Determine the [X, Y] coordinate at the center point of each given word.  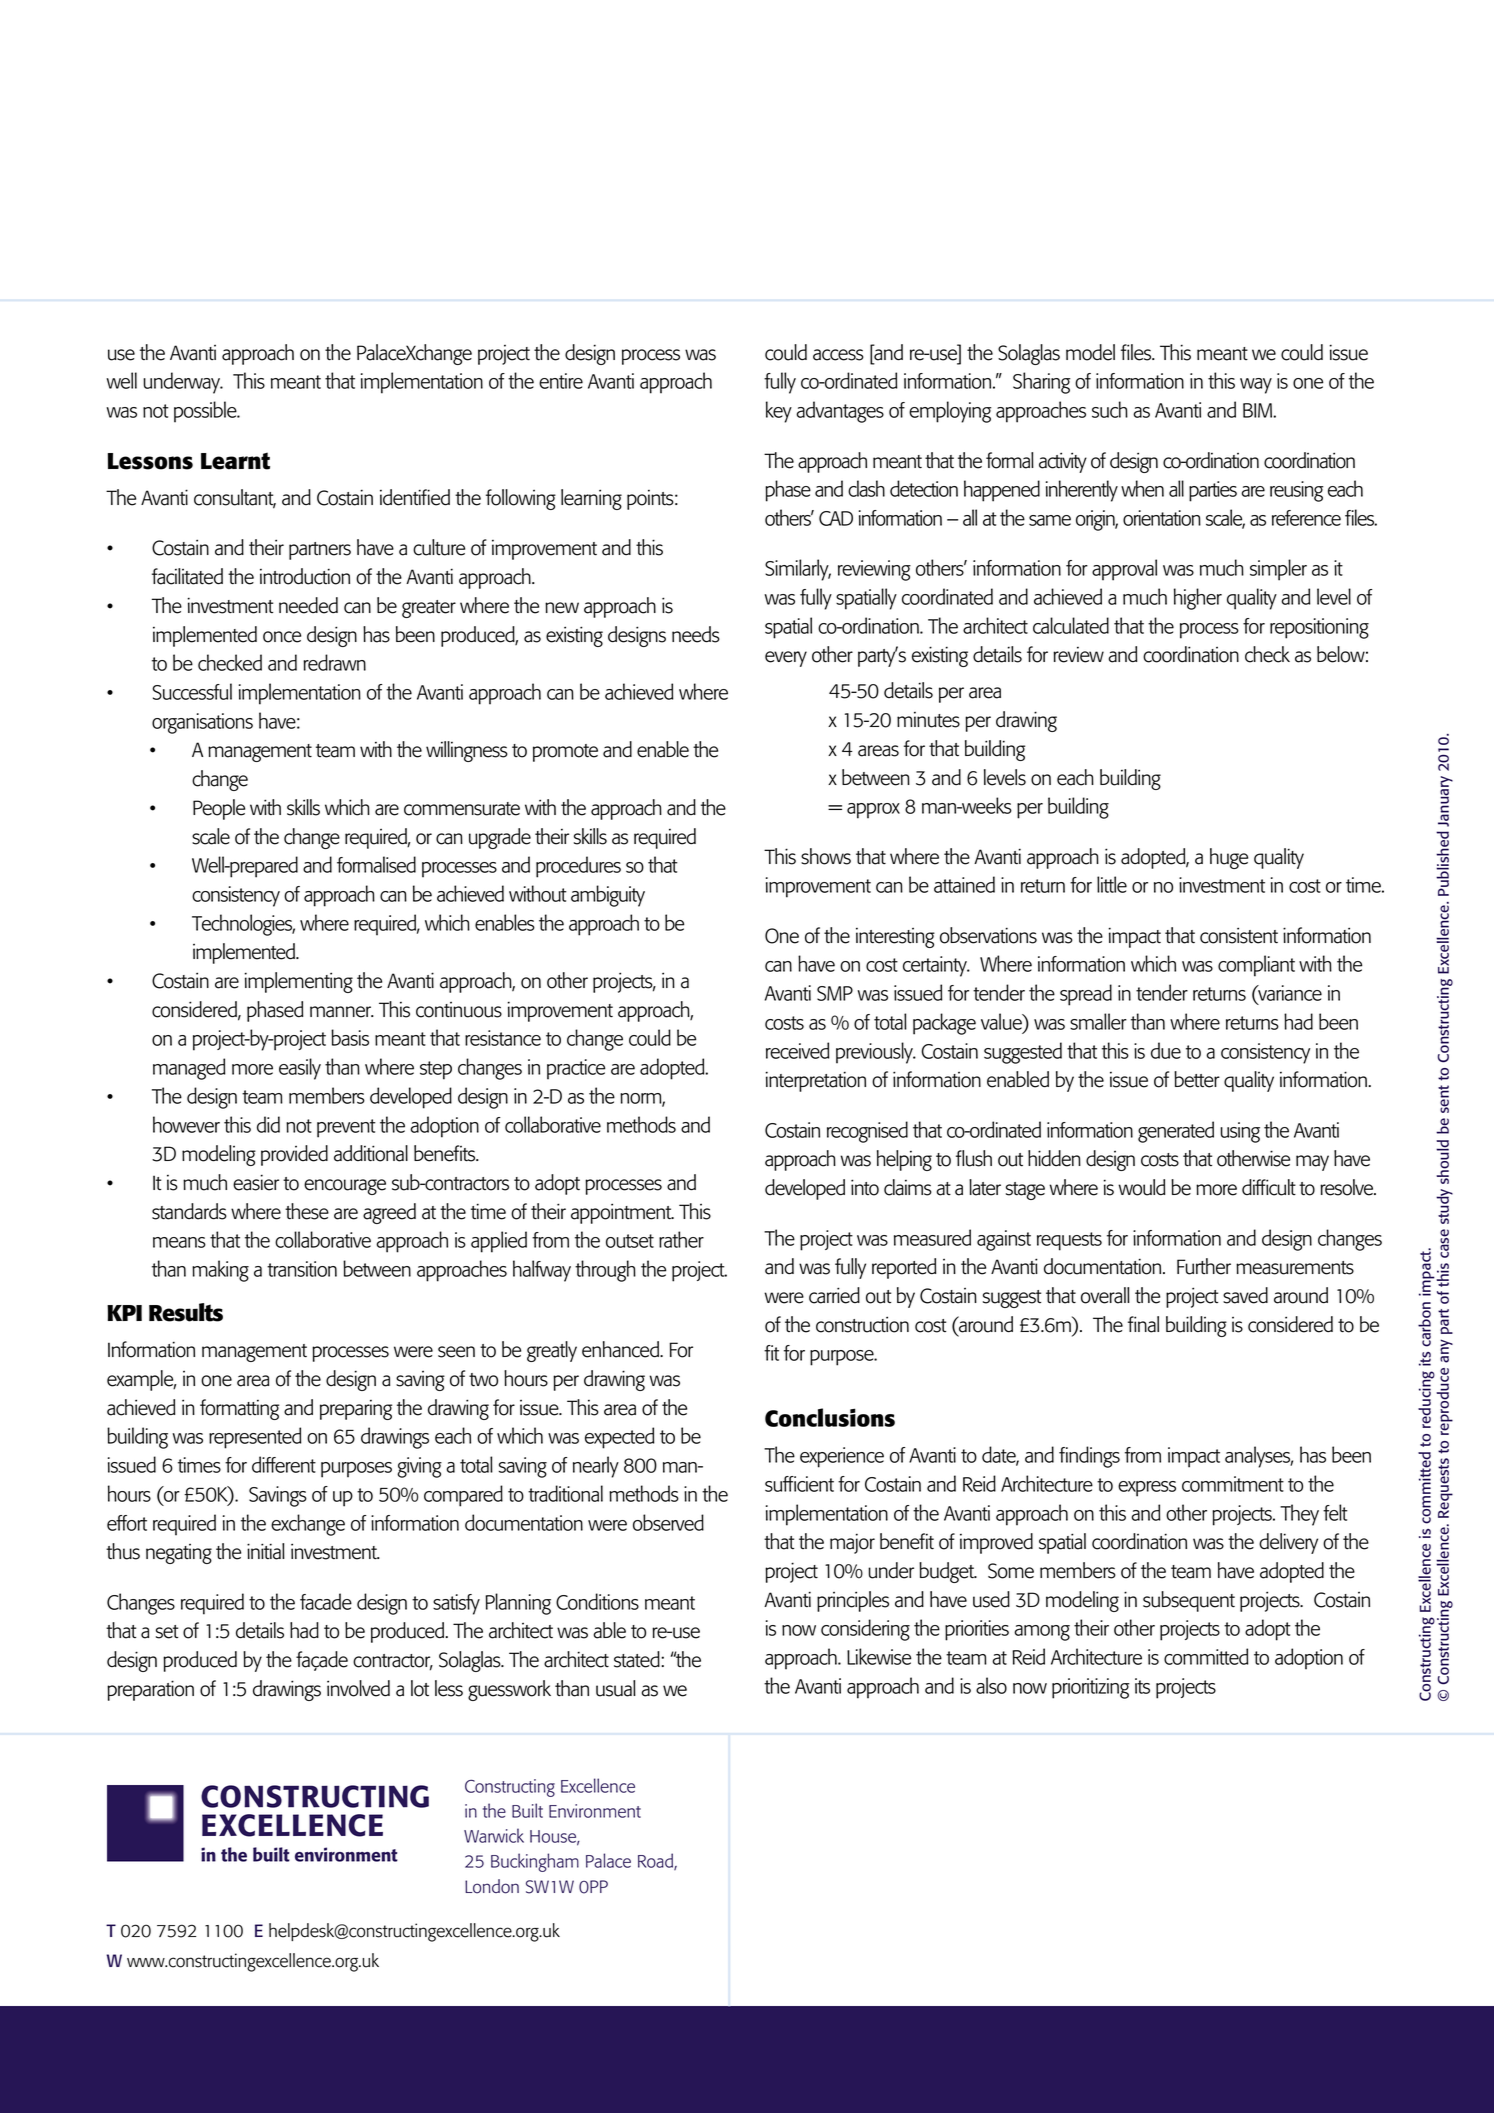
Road [656, 1861]
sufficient [799, 1484]
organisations [202, 723]
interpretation [816, 1081]
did [268, 1124]
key [779, 412]
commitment [1233, 1484]
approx [873, 811]
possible [206, 412]
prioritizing [1090, 1688]
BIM [1258, 410]
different [284, 1464]
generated [1176, 1132]
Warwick [494, 1835]
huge [1229, 858]
